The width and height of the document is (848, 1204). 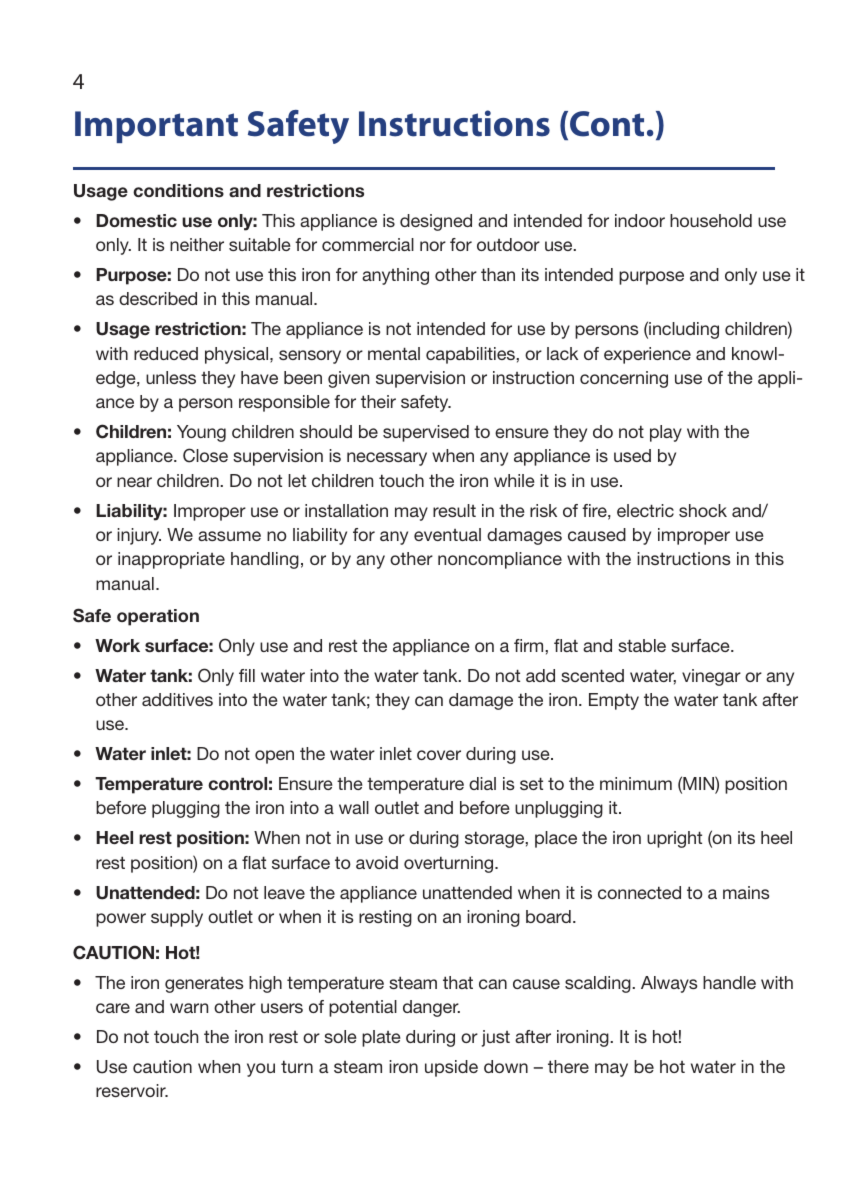 What do you see at coordinates (205, 455) in the document?
I see `Close` at bounding box center [205, 455].
